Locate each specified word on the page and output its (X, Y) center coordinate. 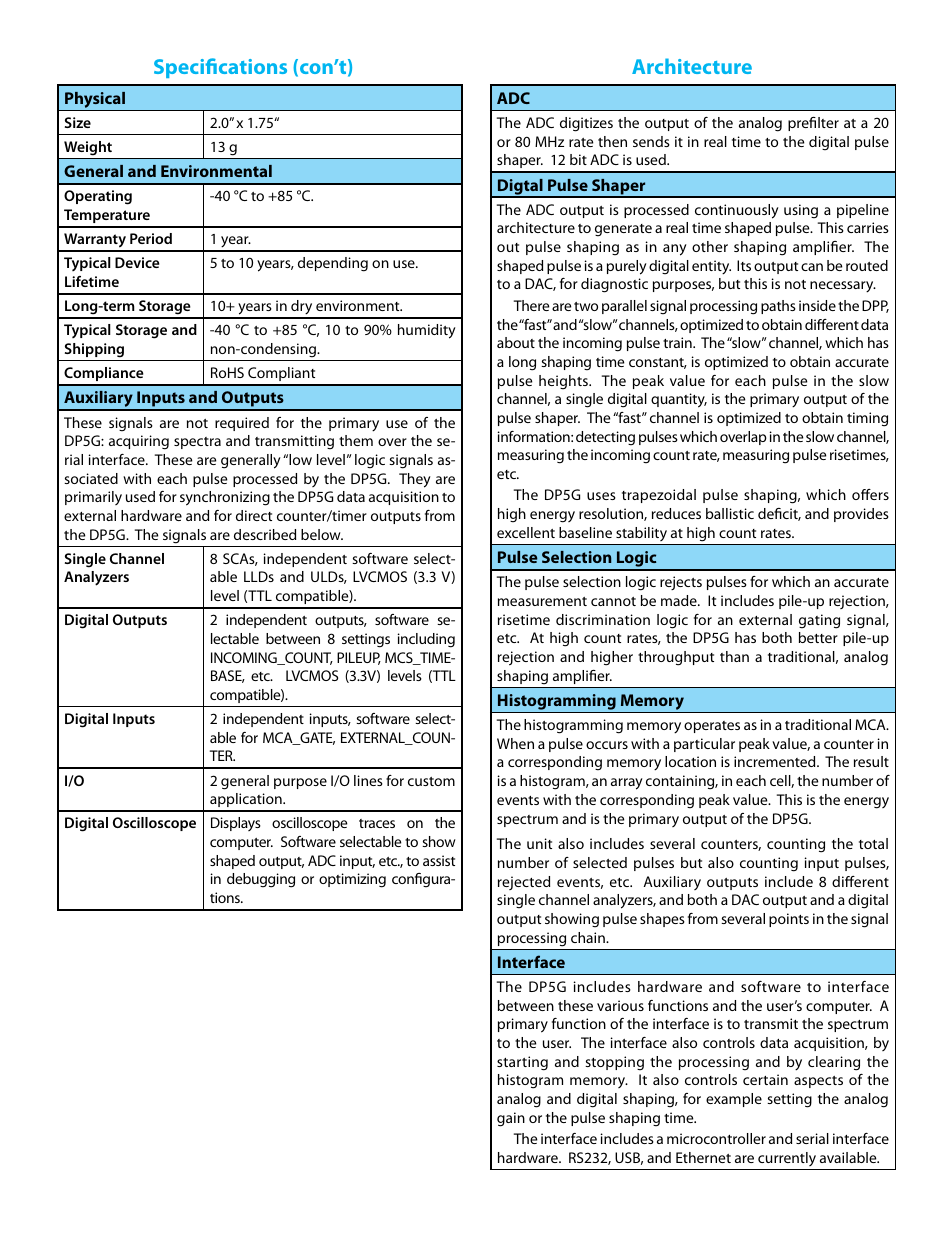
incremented (776, 761)
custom (431, 781)
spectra (197, 443)
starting (522, 1063)
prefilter (813, 124)
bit (578, 159)
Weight (88, 148)
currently (787, 1159)
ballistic (730, 513)
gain (511, 1119)
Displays (236, 824)
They (415, 480)
